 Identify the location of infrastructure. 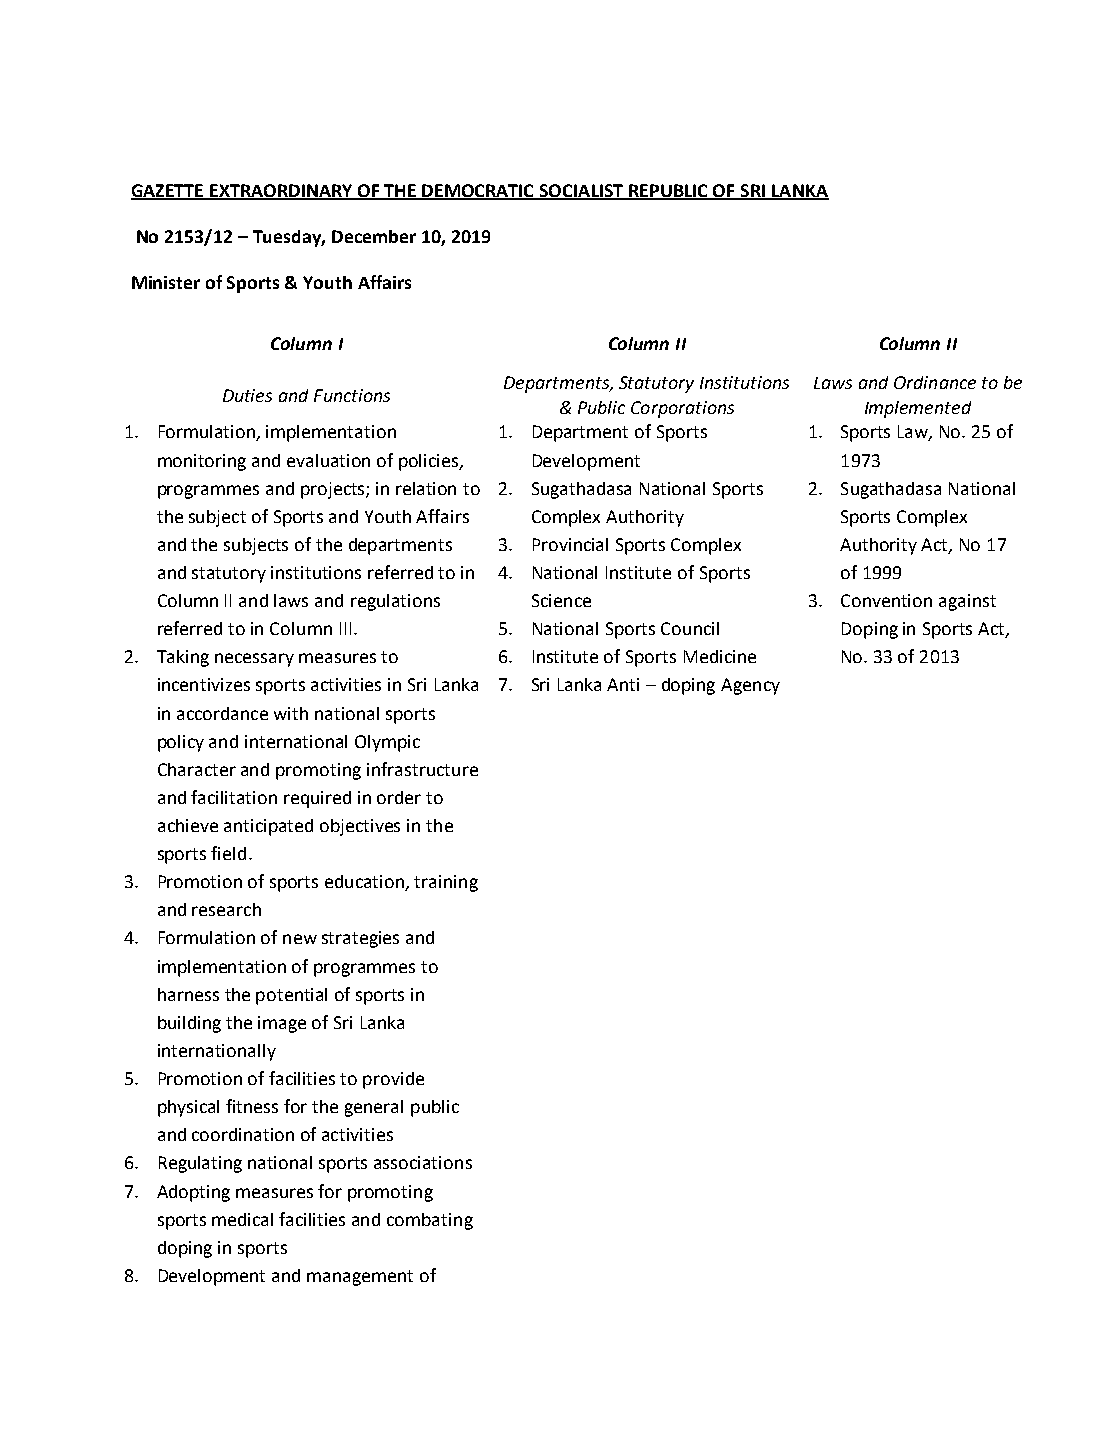
(422, 769).
